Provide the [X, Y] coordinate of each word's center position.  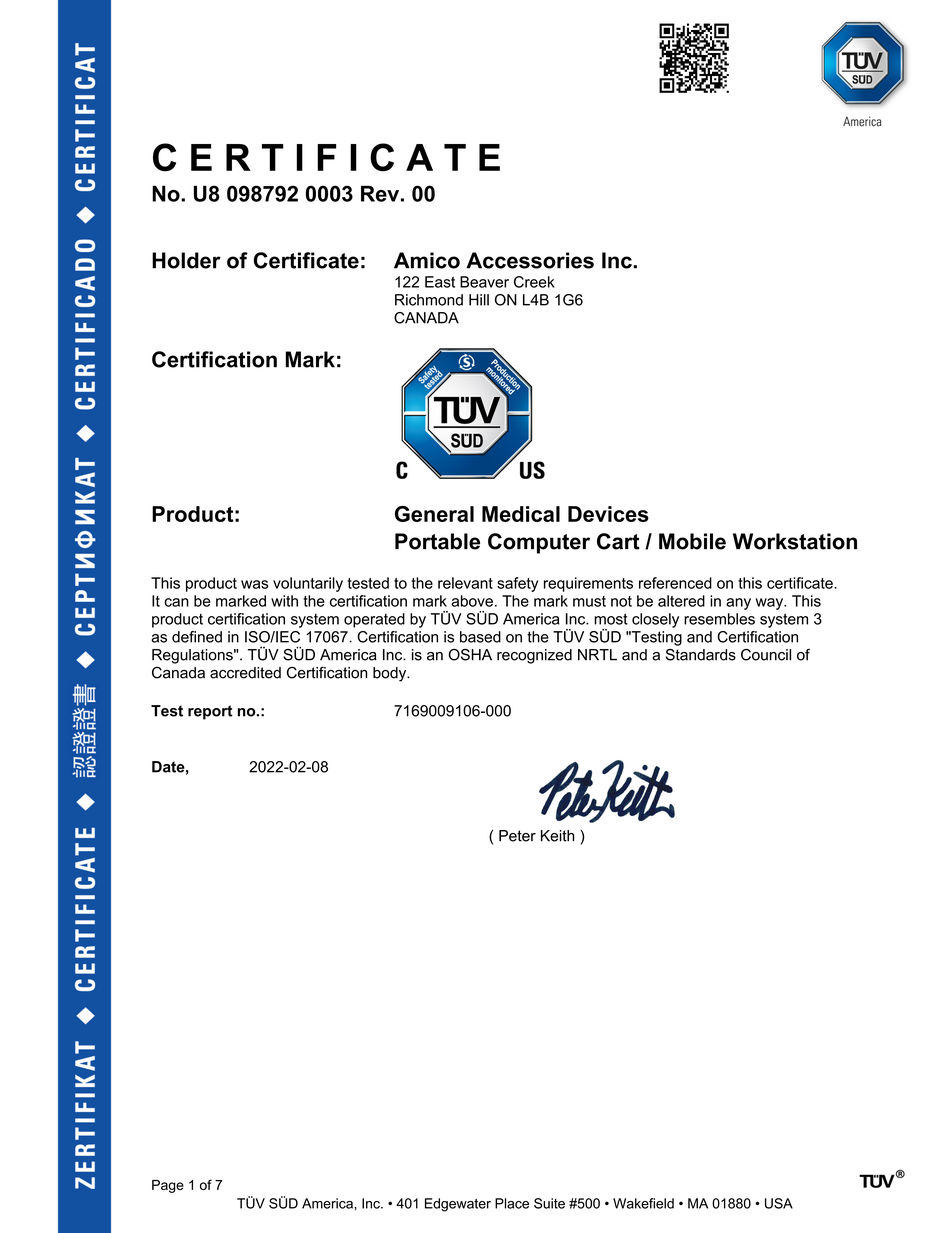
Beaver [484, 282]
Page [168, 1186]
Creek [534, 282]
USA [779, 1203]
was [254, 584]
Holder [186, 260]
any [738, 604]
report [210, 712]
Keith [557, 836]
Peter [517, 836]
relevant [465, 583]
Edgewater [458, 1205]
